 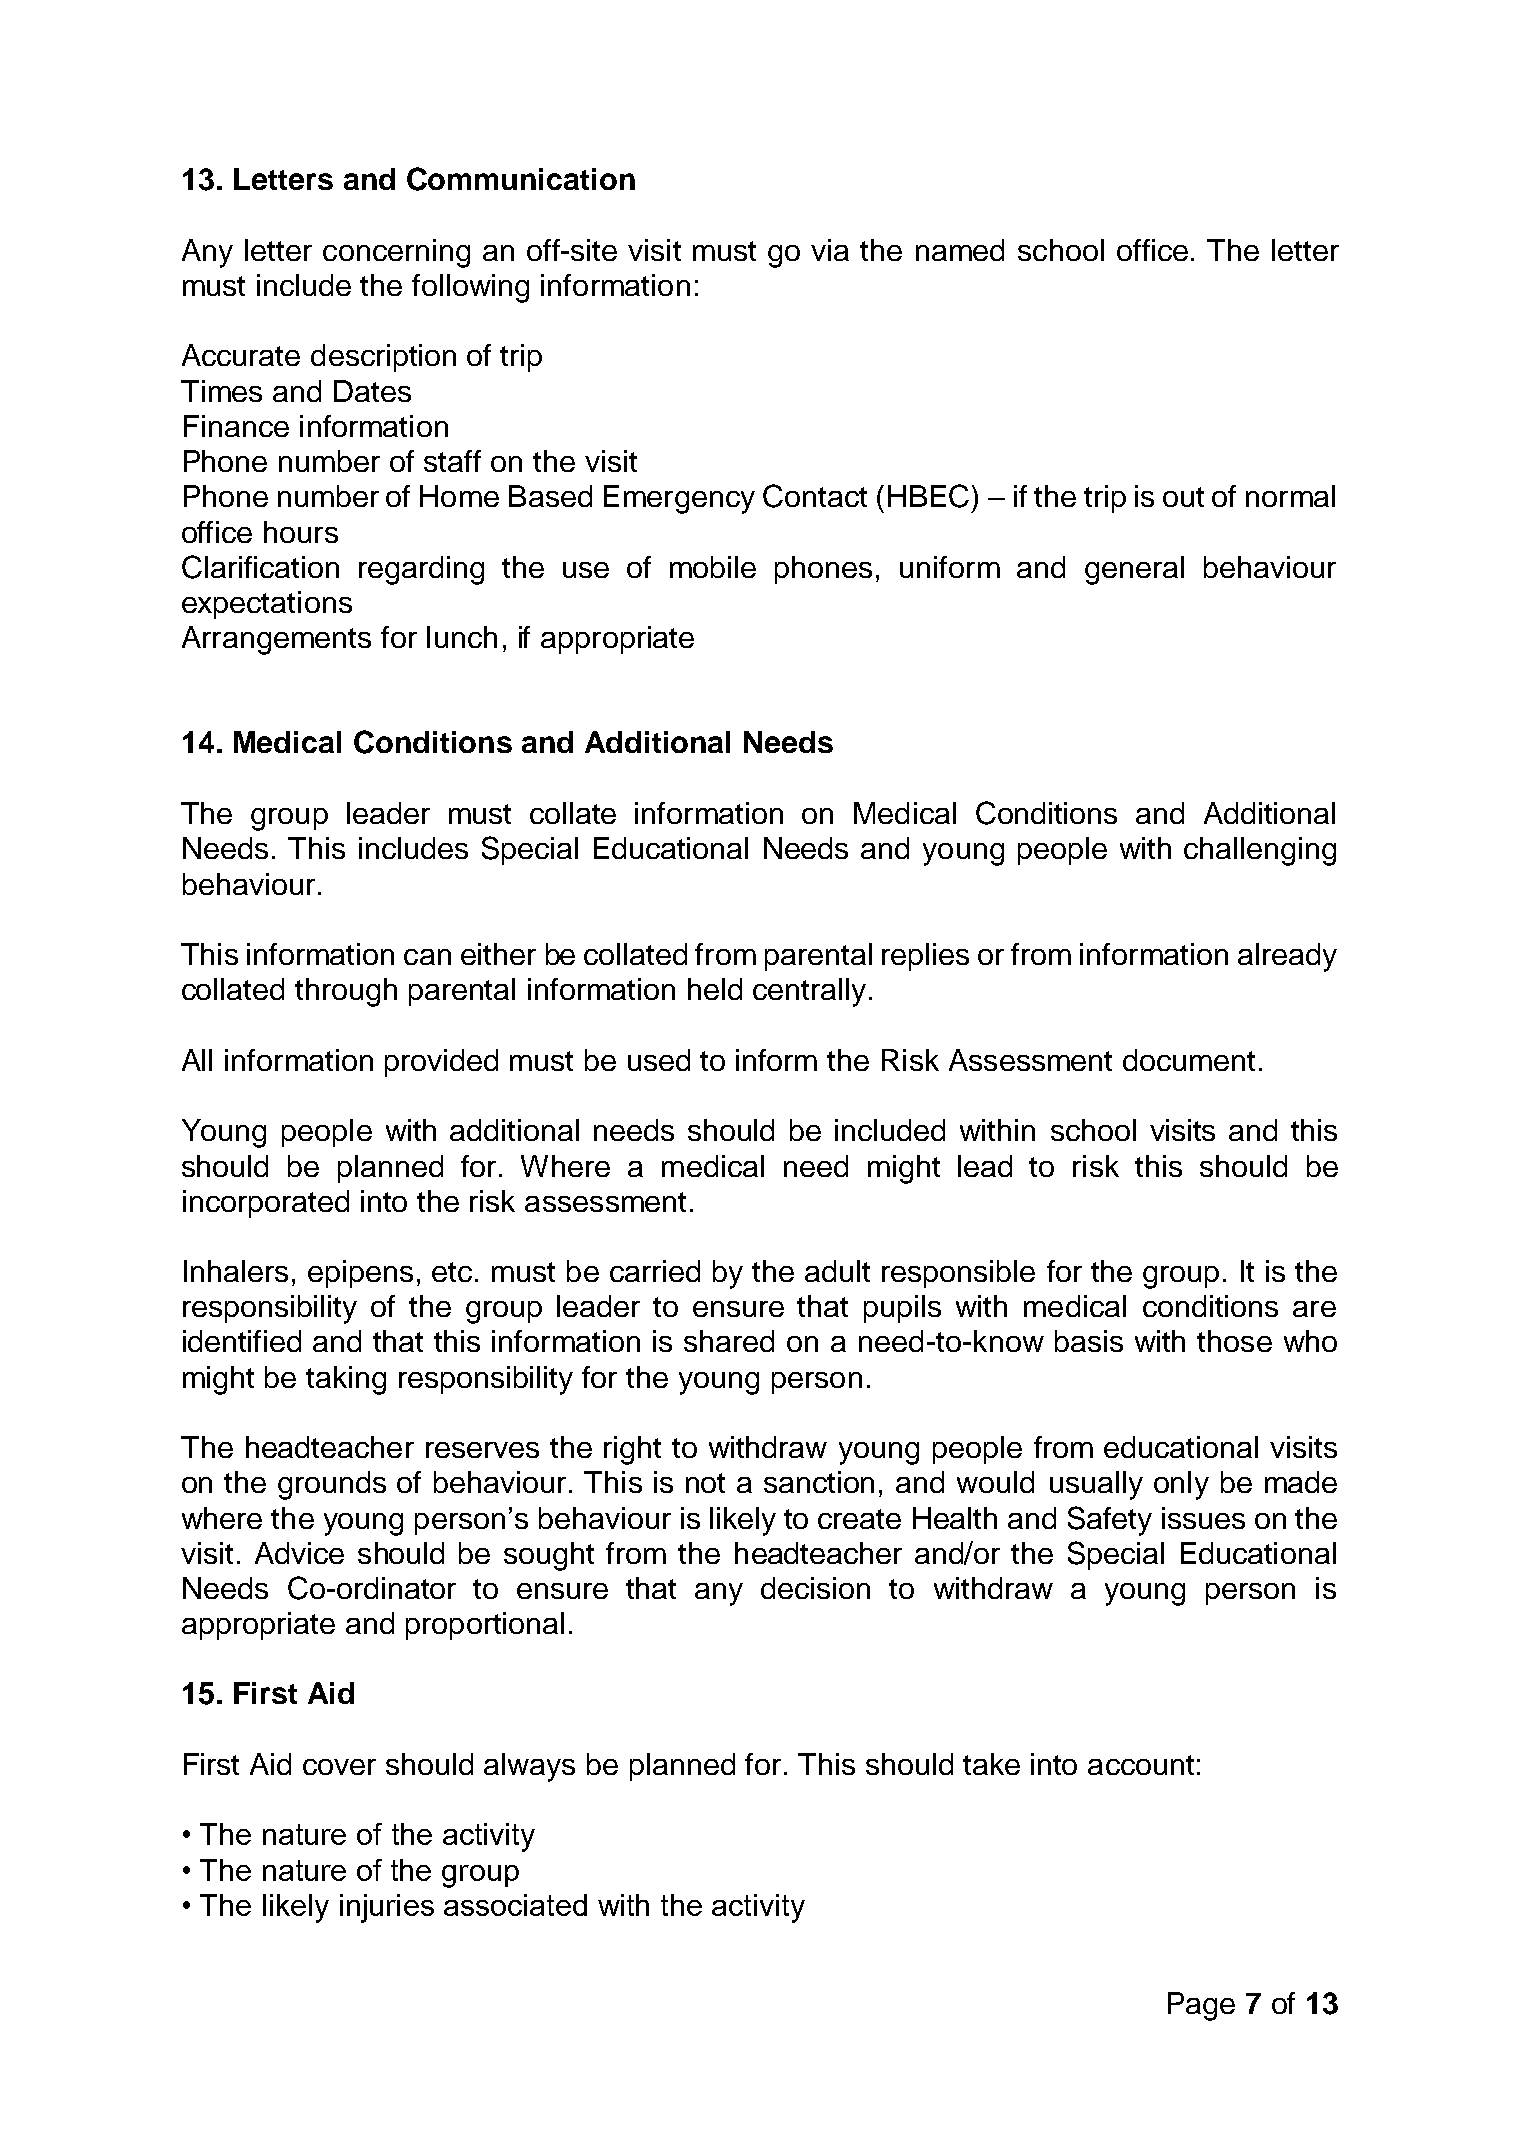 What do you see at coordinates (1201, 2006) in the document?
I see `Page` at bounding box center [1201, 2006].
